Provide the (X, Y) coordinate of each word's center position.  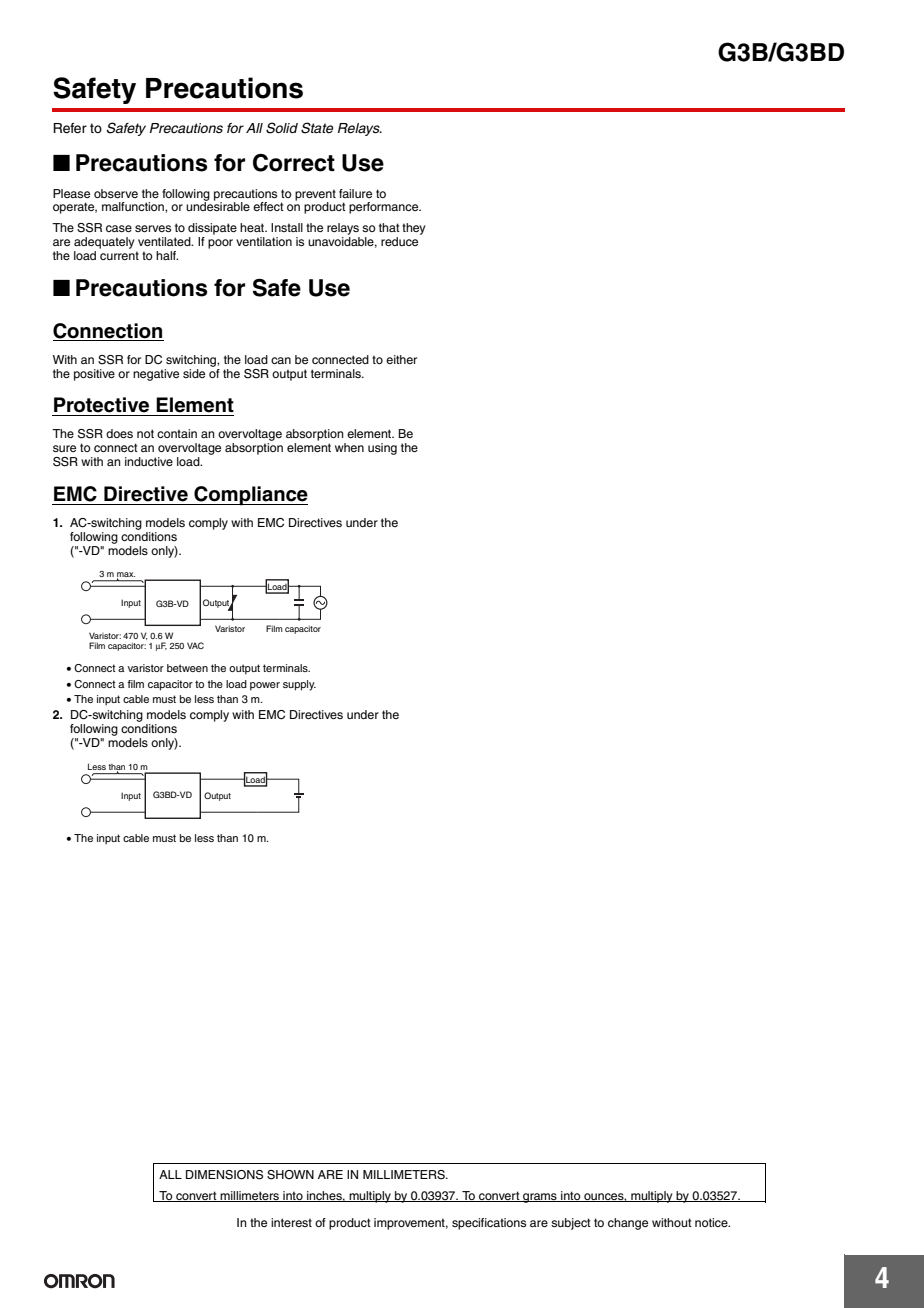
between (187, 668)
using (382, 449)
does (119, 433)
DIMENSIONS (224, 1175)
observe (116, 193)
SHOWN (290, 1175)
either (401, 359)
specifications (489, 1224)
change (628, 1224)
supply (299, 685)
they (413, 229)
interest (291, 1222)
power (265, 686)
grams (540, 1198)
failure (355, 193)
